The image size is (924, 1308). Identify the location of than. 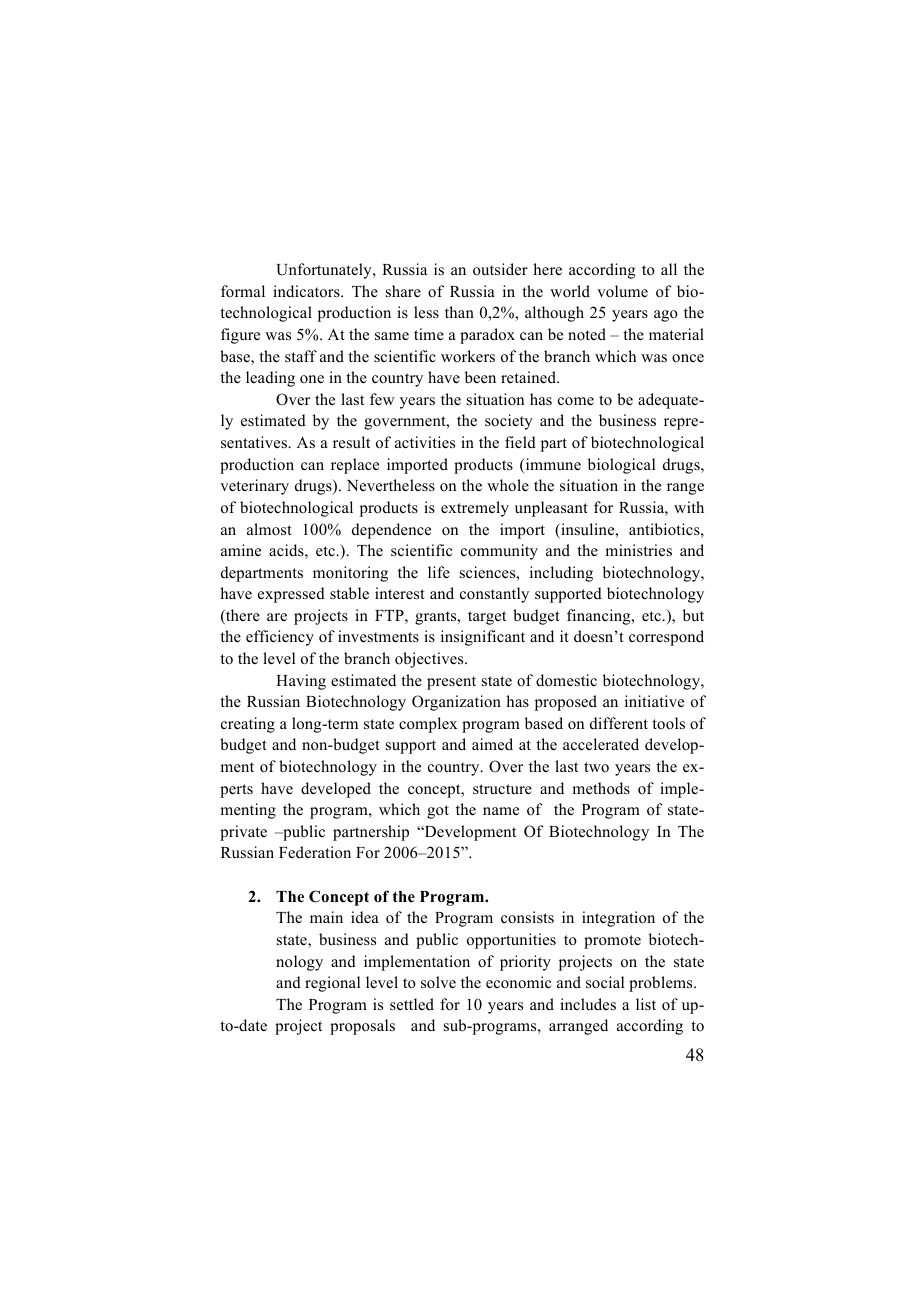
(459, 312).
